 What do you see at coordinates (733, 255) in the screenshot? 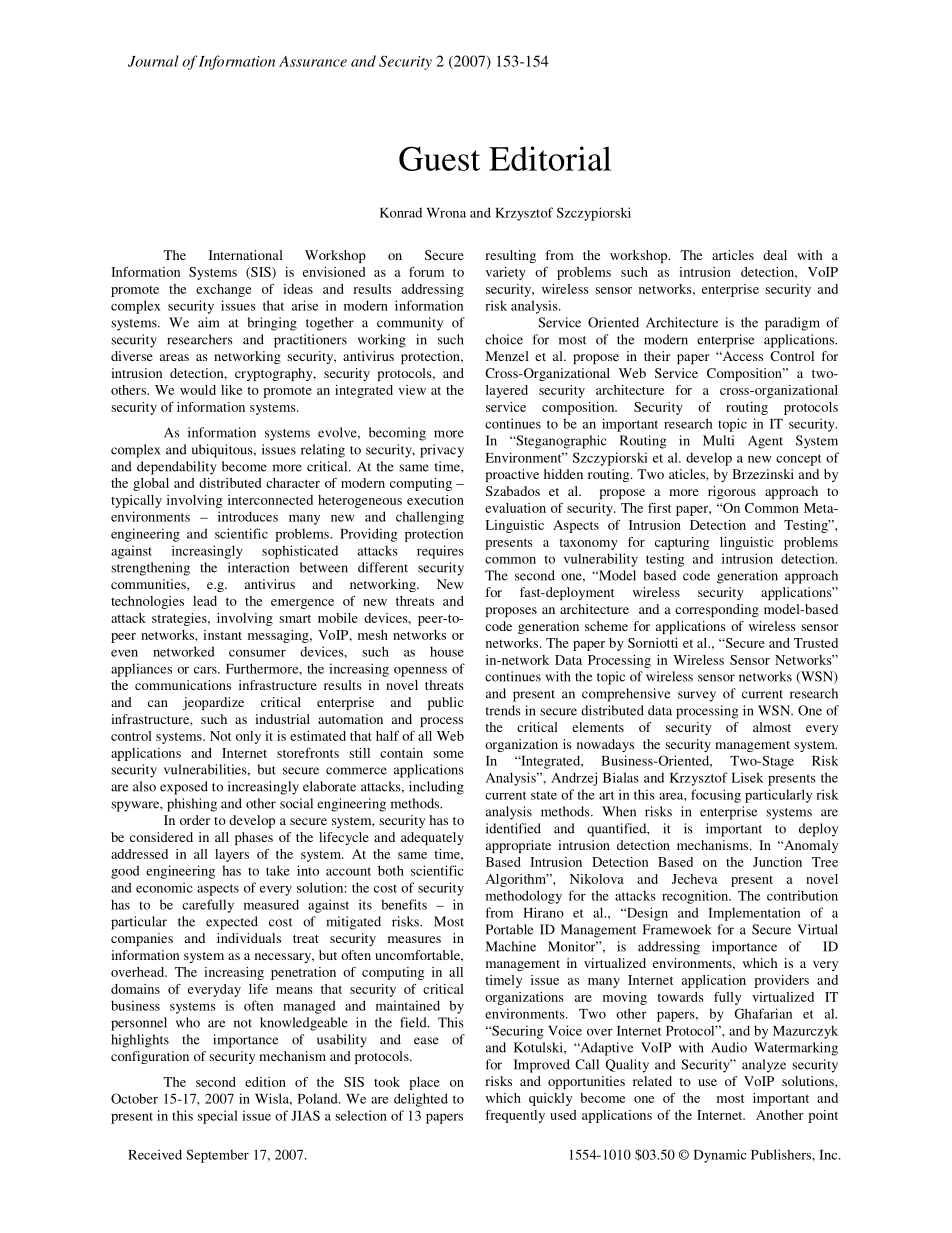
I see `articles` at bounding box center [733, 255].
